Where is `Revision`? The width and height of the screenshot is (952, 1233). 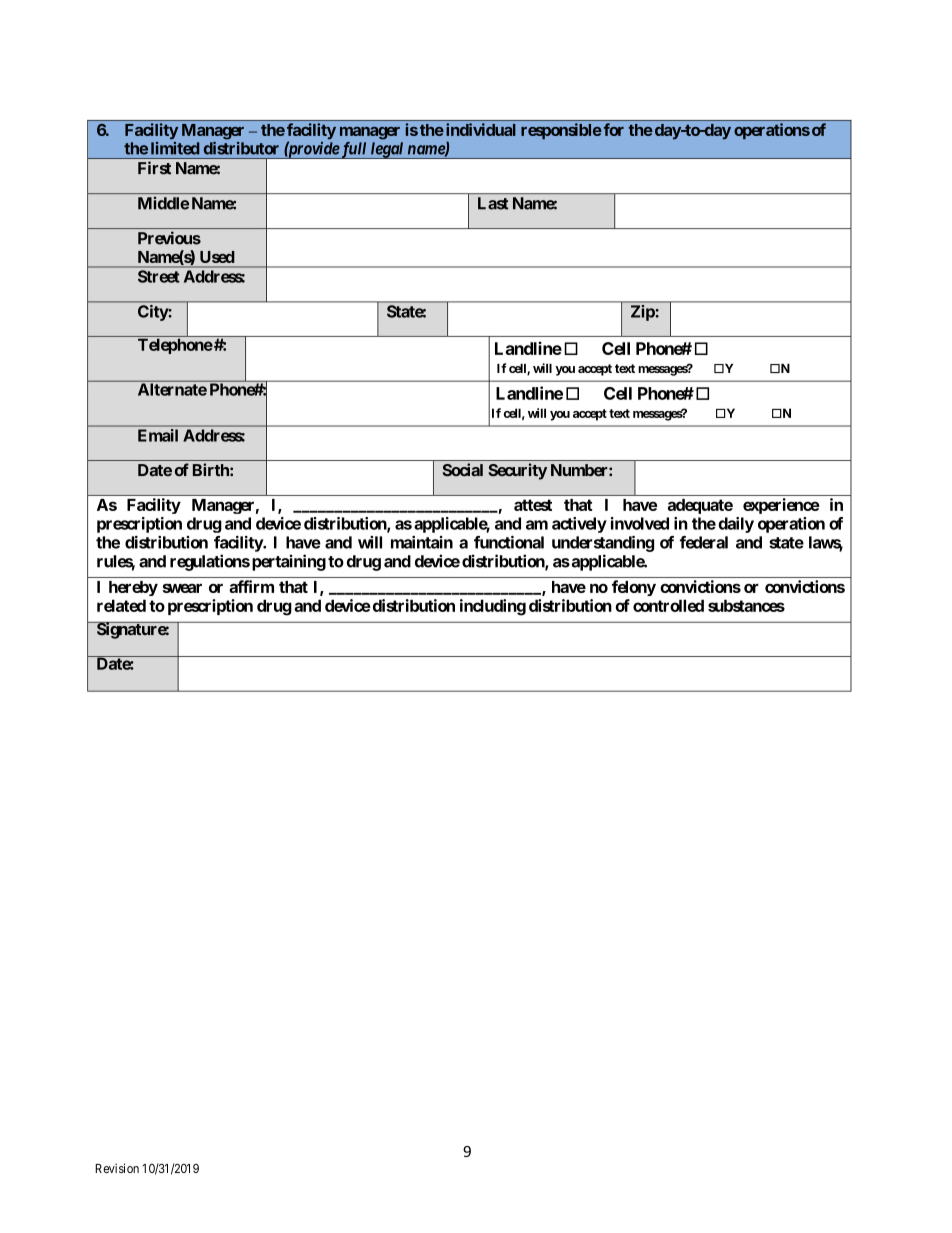
Revision is located at coordinates (117, 1168).
